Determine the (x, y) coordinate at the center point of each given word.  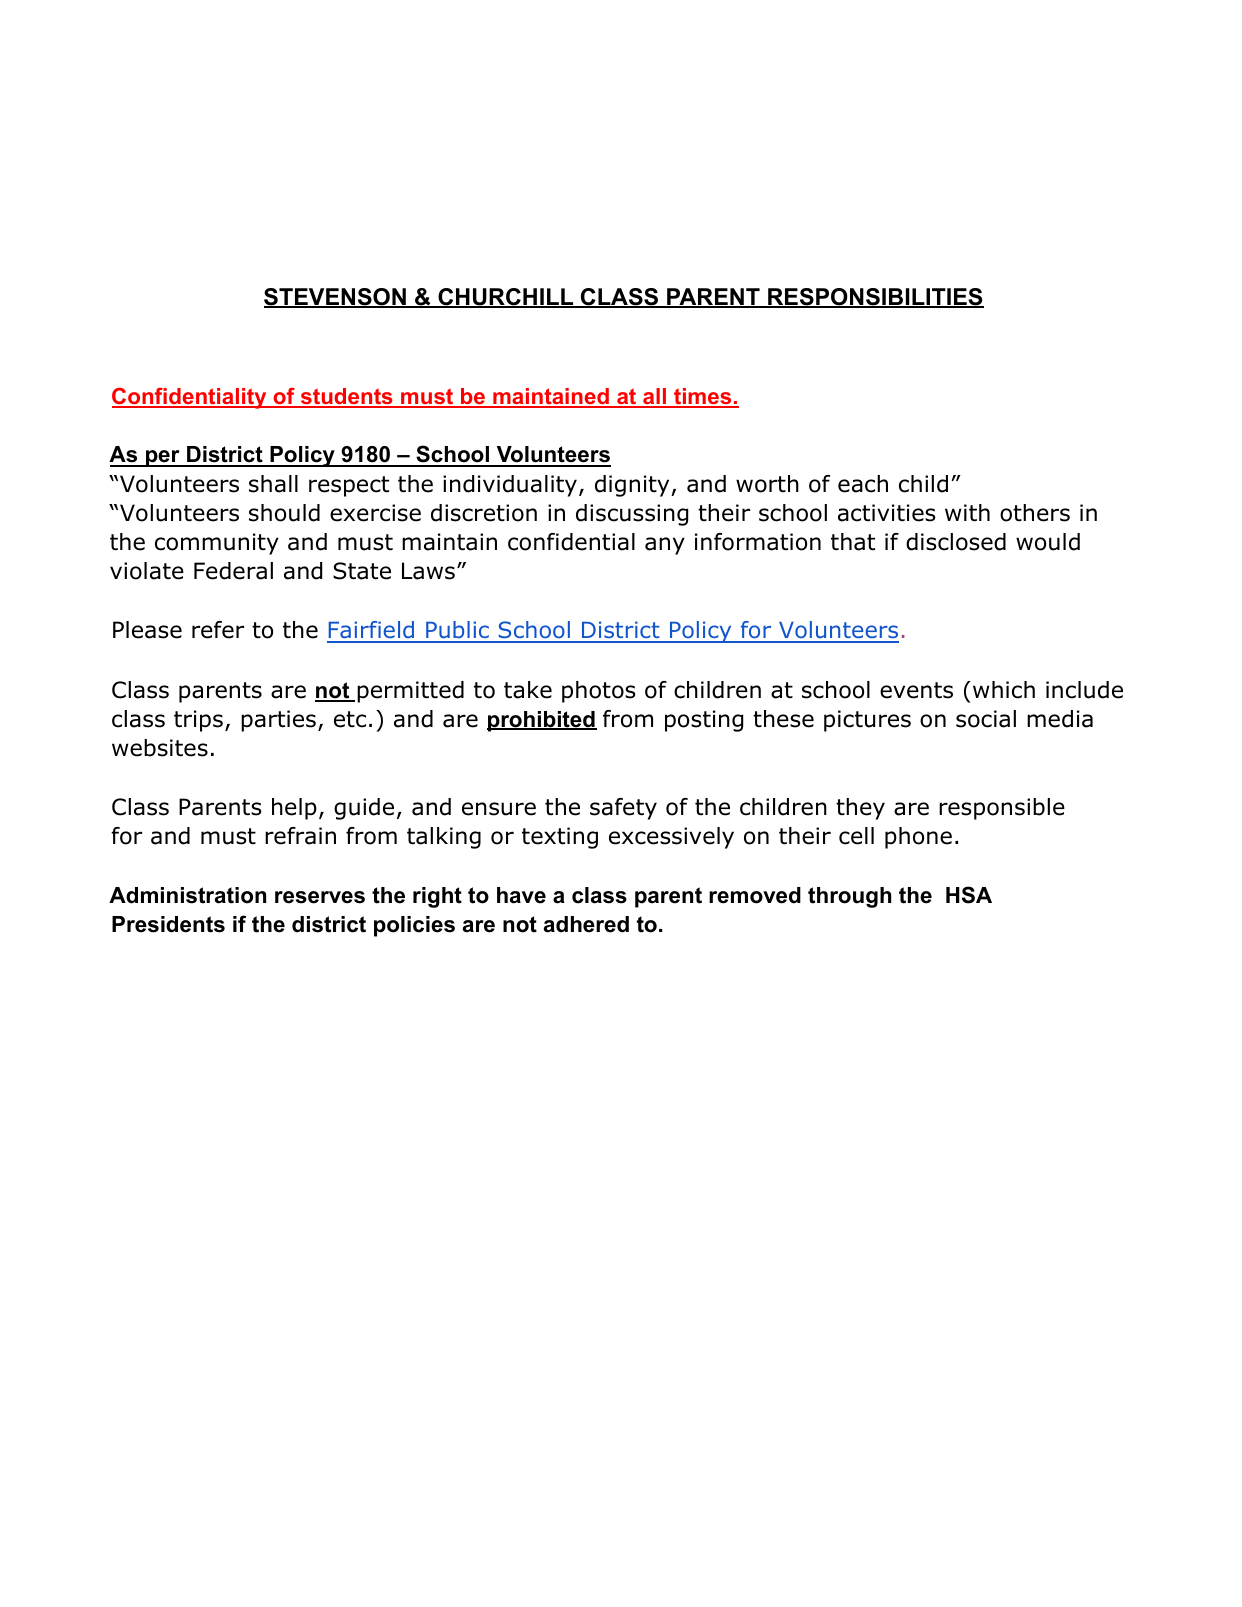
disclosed (956, 542)
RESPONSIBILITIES (875, 298)
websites (160, 748)
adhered (586, 924)
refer (218, 630)
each (863, 484)
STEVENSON (336, 298)
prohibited (542, 721)
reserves (320, 897)
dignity (633, 486)
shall (273, 484)
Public (457, 631)
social (986, 719)
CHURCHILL (506, 298)
